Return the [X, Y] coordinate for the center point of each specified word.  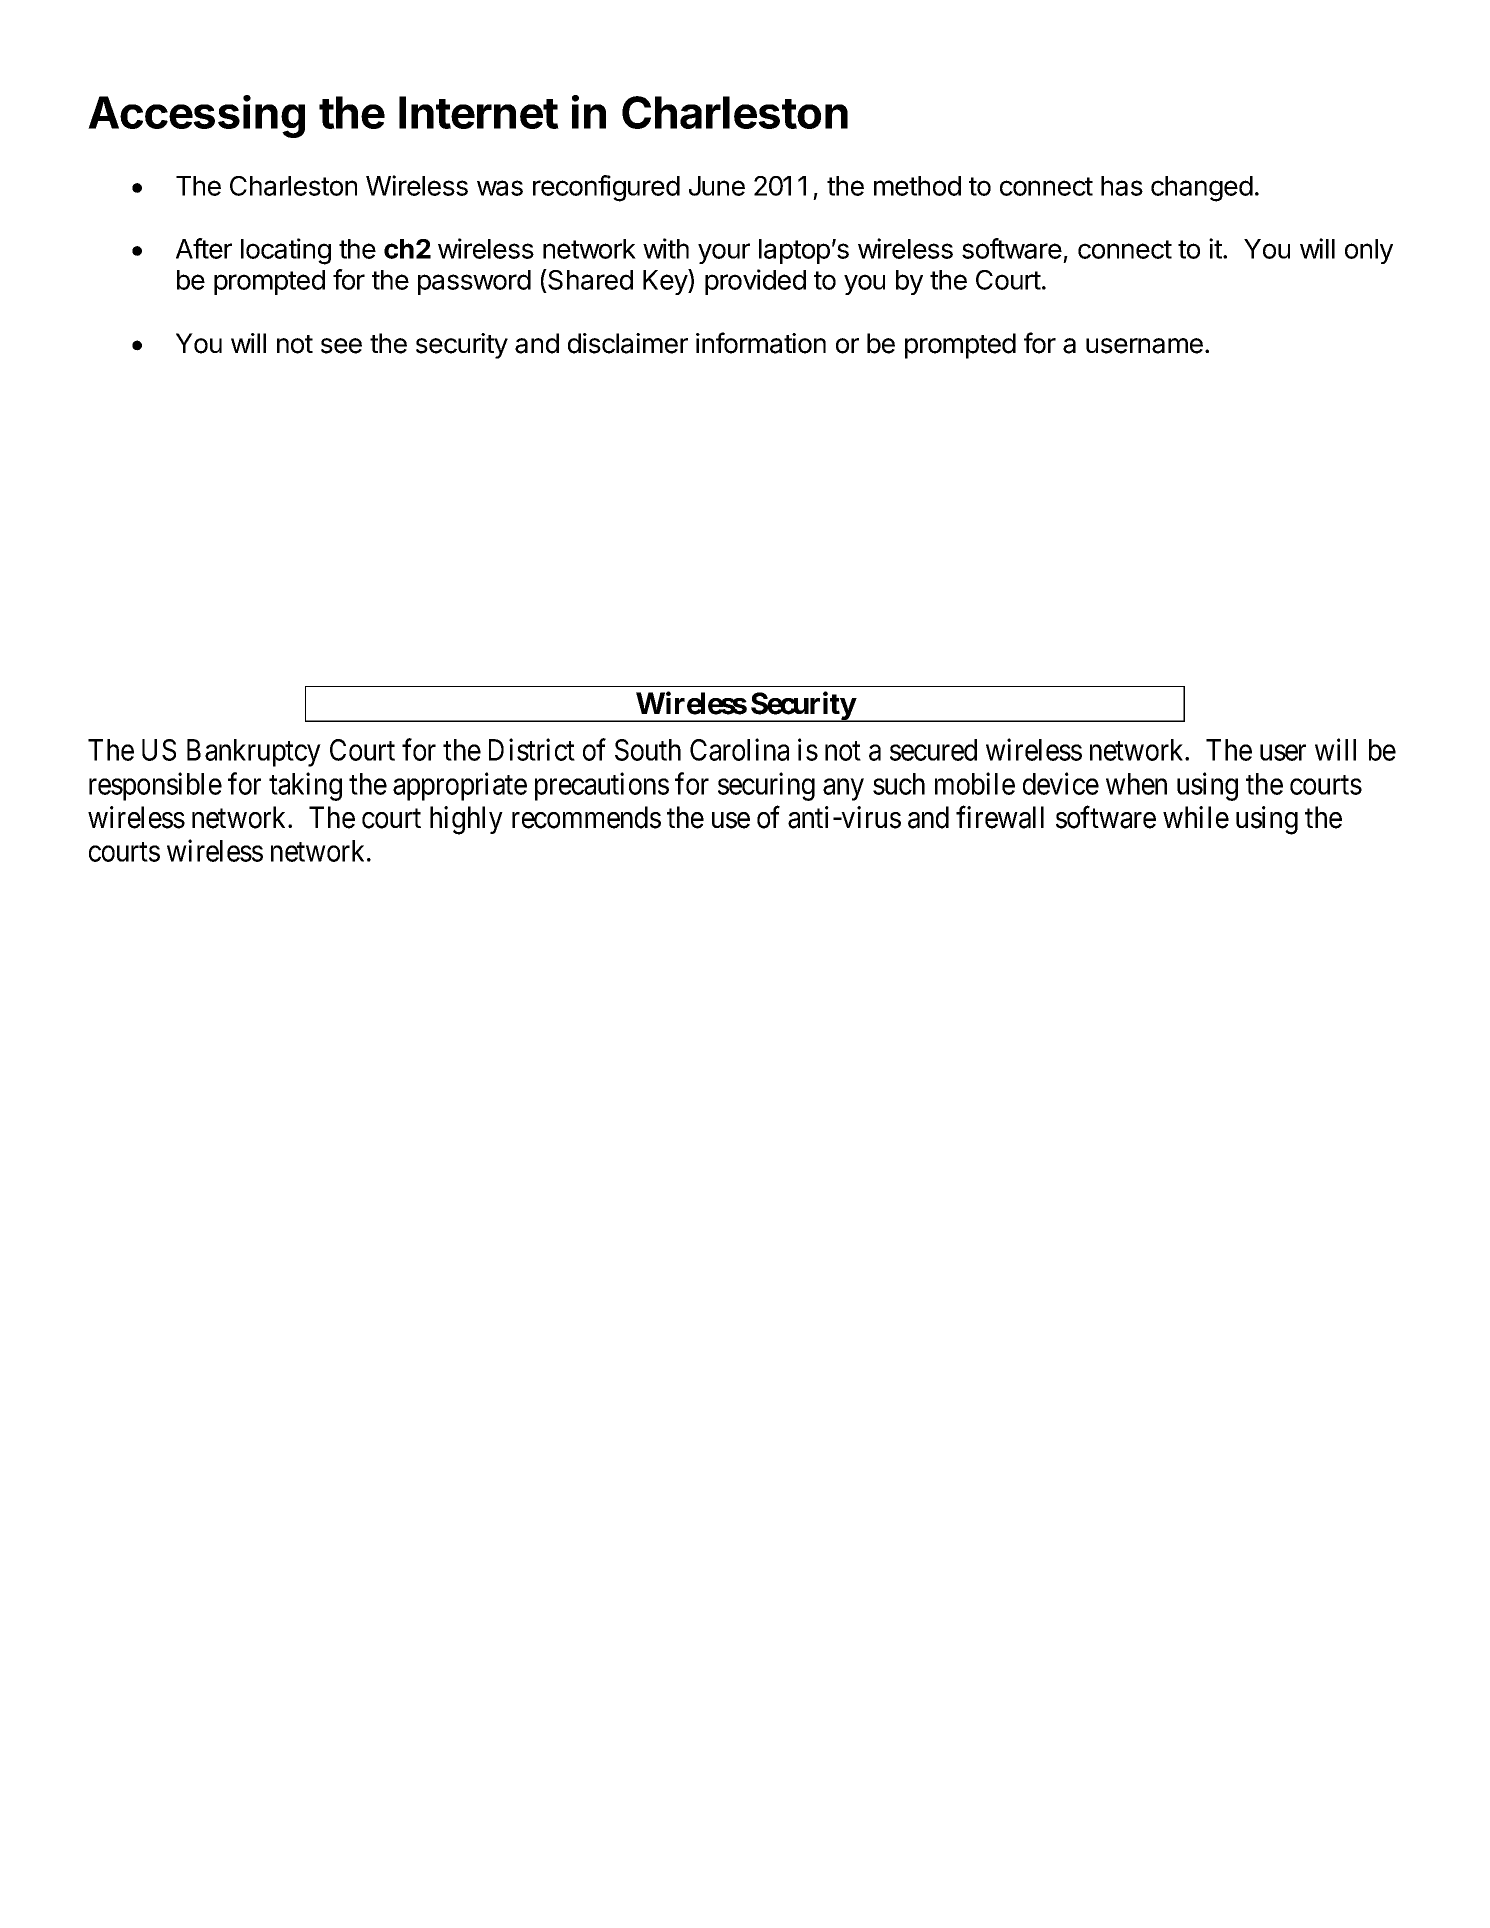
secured [933, 750]
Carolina [739, 750]
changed [1202, 189]
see [341, 346]
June [717, 186]
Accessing [196, 116]
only [1369, 251]
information [761, 343]
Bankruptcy [254, 753]
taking [305, 786]
